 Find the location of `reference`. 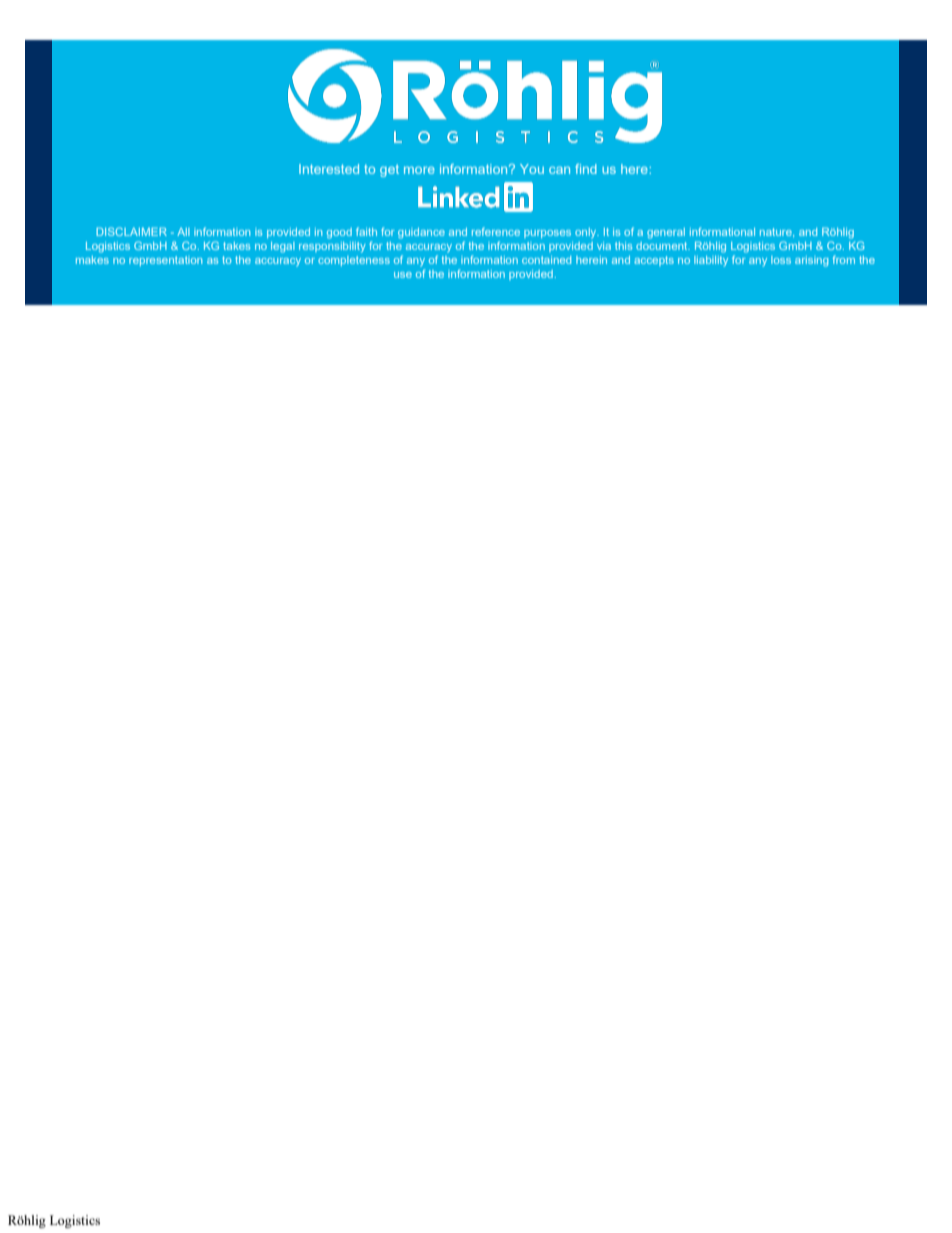

reference is located at coordinates (496, 231).
